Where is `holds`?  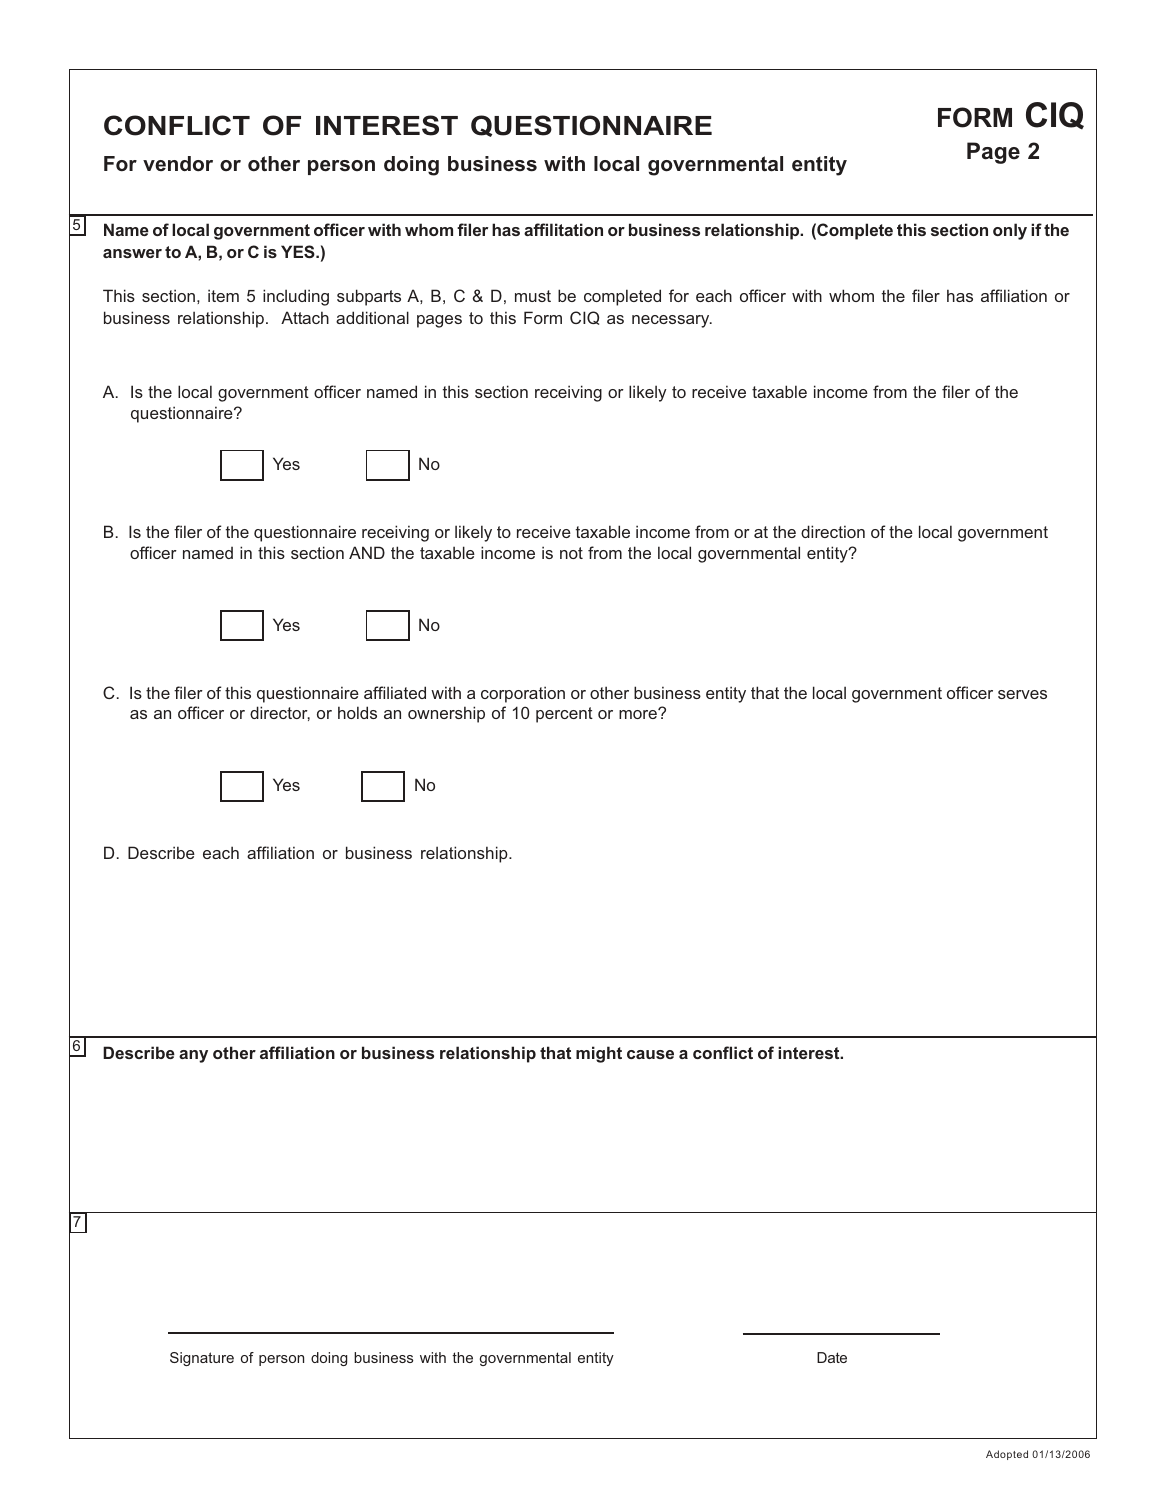 holds is located at coordinates (357, 712).
